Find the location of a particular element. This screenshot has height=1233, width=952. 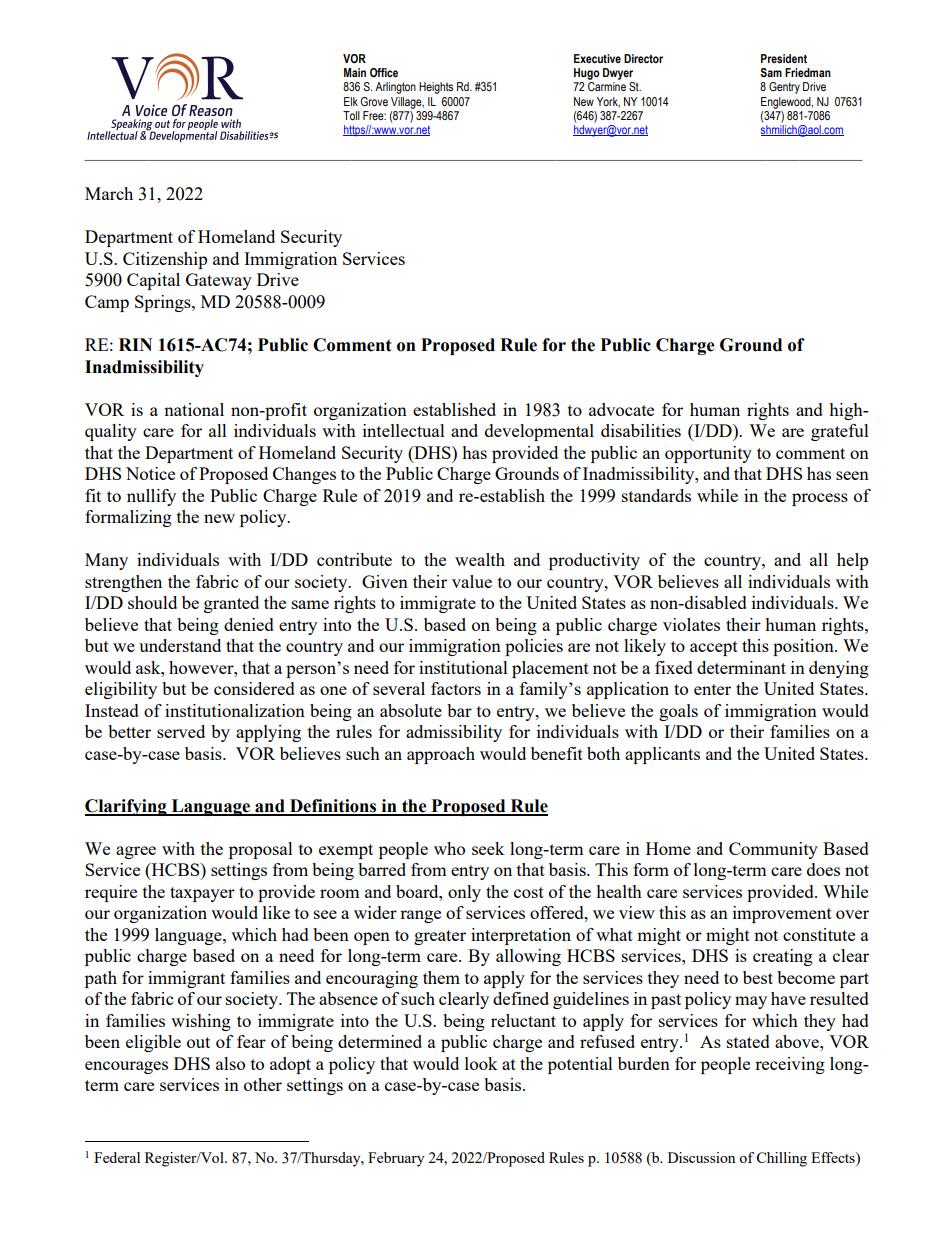

opportunity is located at coordinates (708, 454).
